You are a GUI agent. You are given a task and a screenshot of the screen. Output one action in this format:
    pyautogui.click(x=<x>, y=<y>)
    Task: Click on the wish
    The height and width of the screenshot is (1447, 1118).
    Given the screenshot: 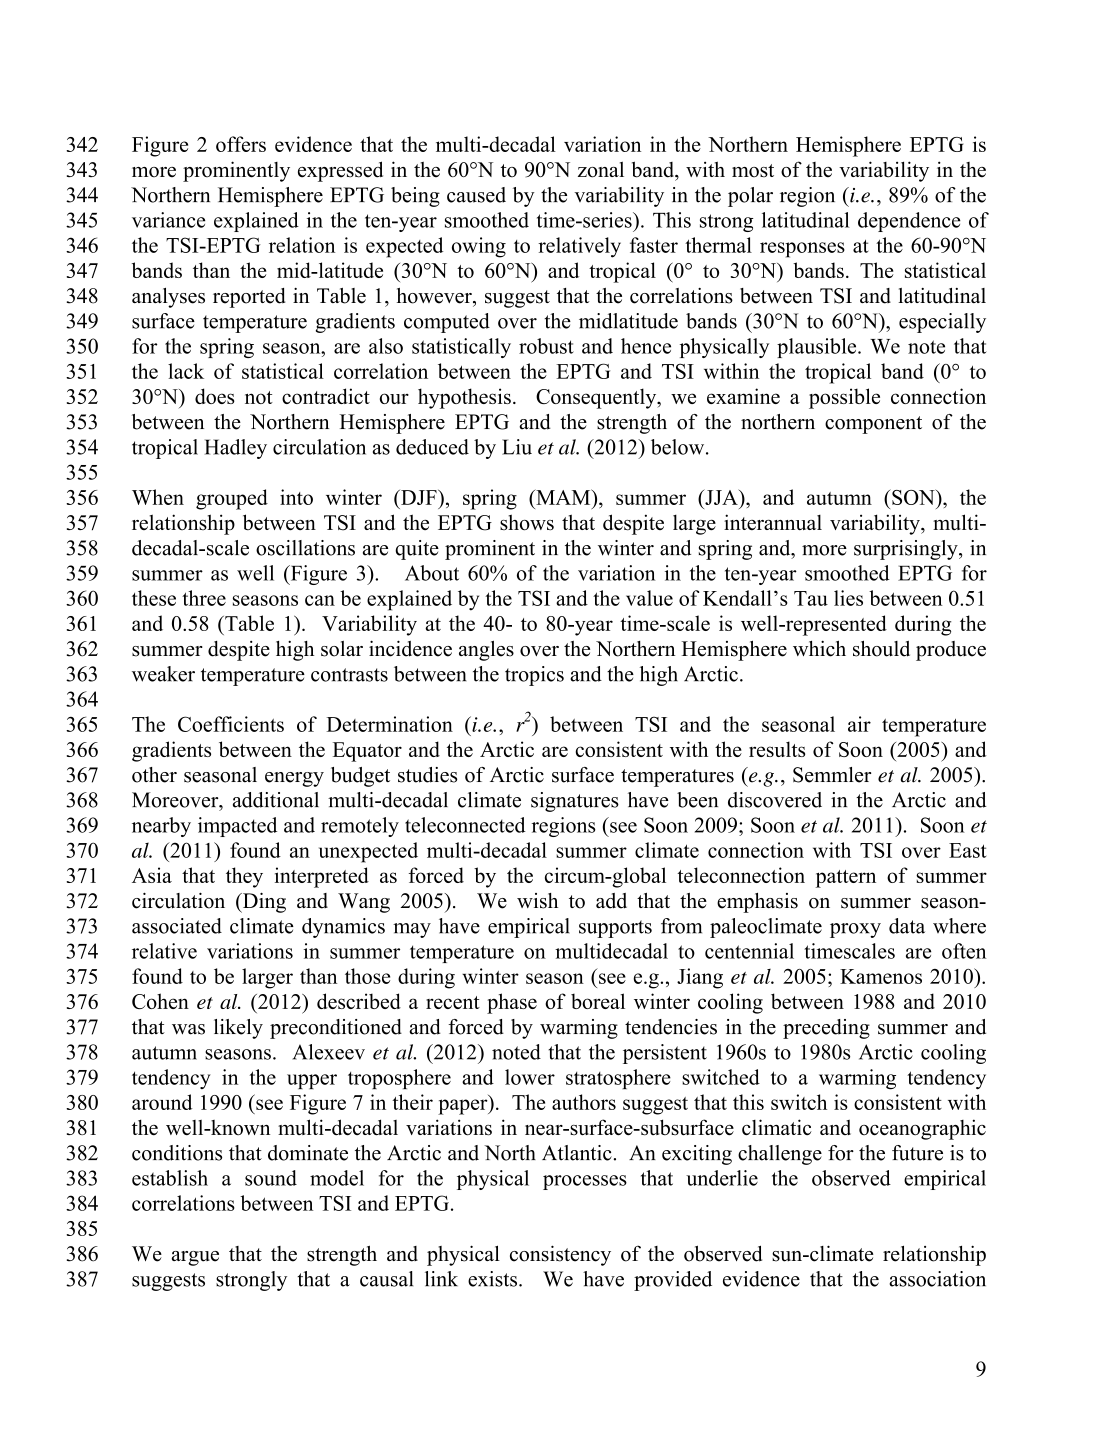 What is the action you would take?
    pyautogui.click(x=537, y=901)
